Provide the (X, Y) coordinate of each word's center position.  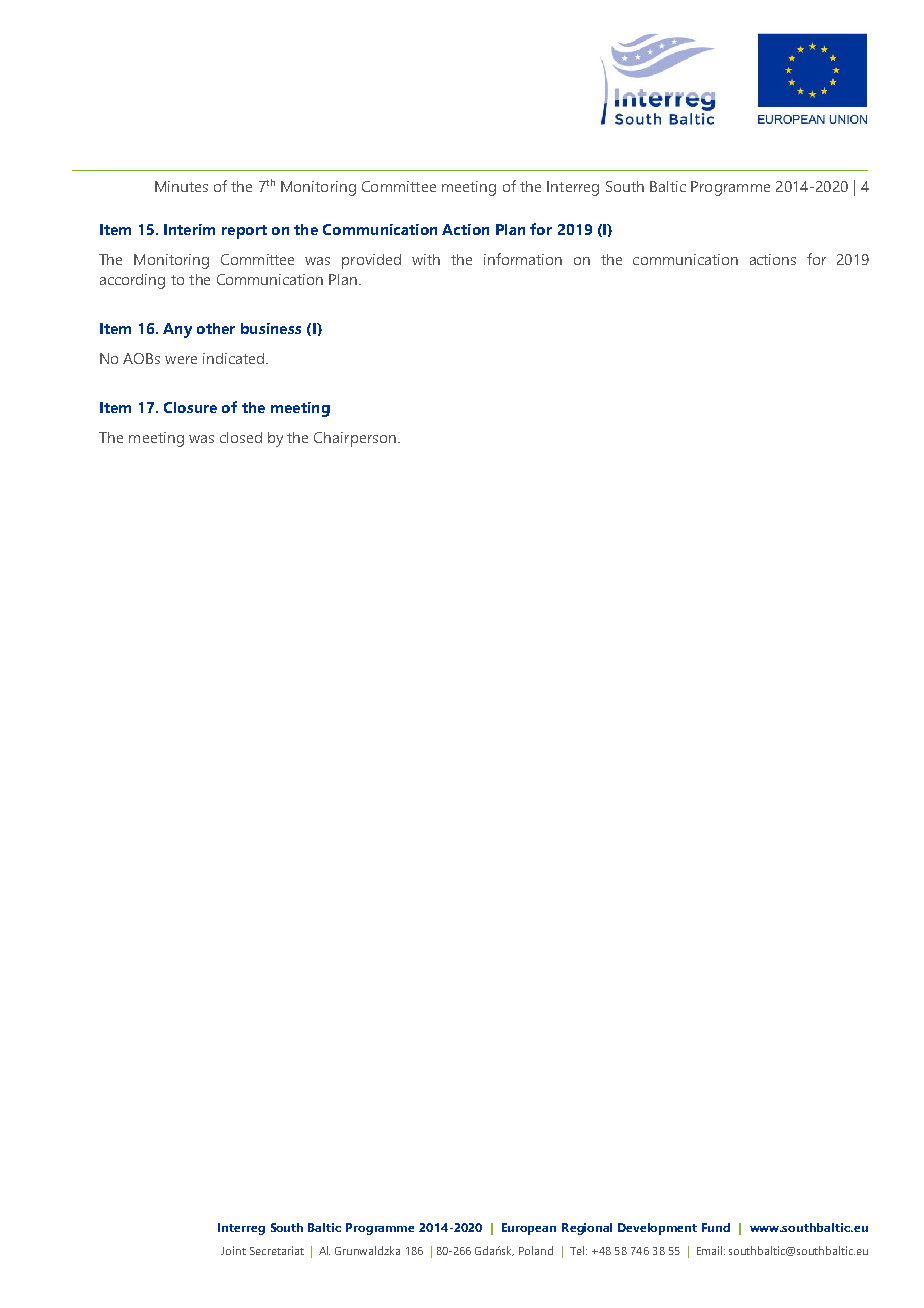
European (529, 1229)
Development (657, 1229)
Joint (233, 1250)
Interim (189, 229)
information (523, 259)
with (426, 259)
